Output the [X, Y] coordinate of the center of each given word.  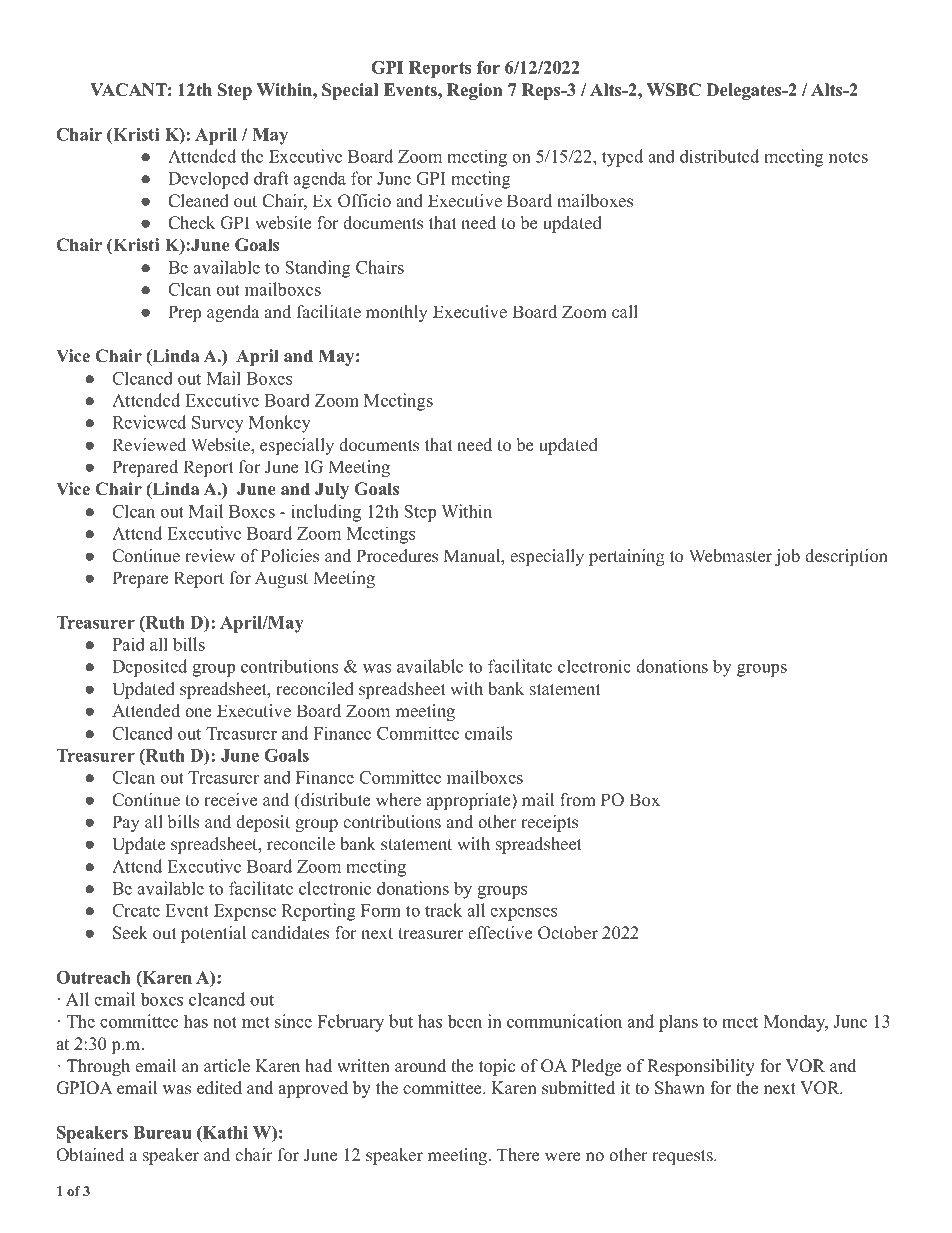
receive [230, 800]
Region [474, 91]
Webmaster [730, 556]
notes [848, 157]
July [332, 490]
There [518, 1155]
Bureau [162, 1132]
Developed [208, 180]
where [398, 800]
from [578, 800]
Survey [218, 424]
